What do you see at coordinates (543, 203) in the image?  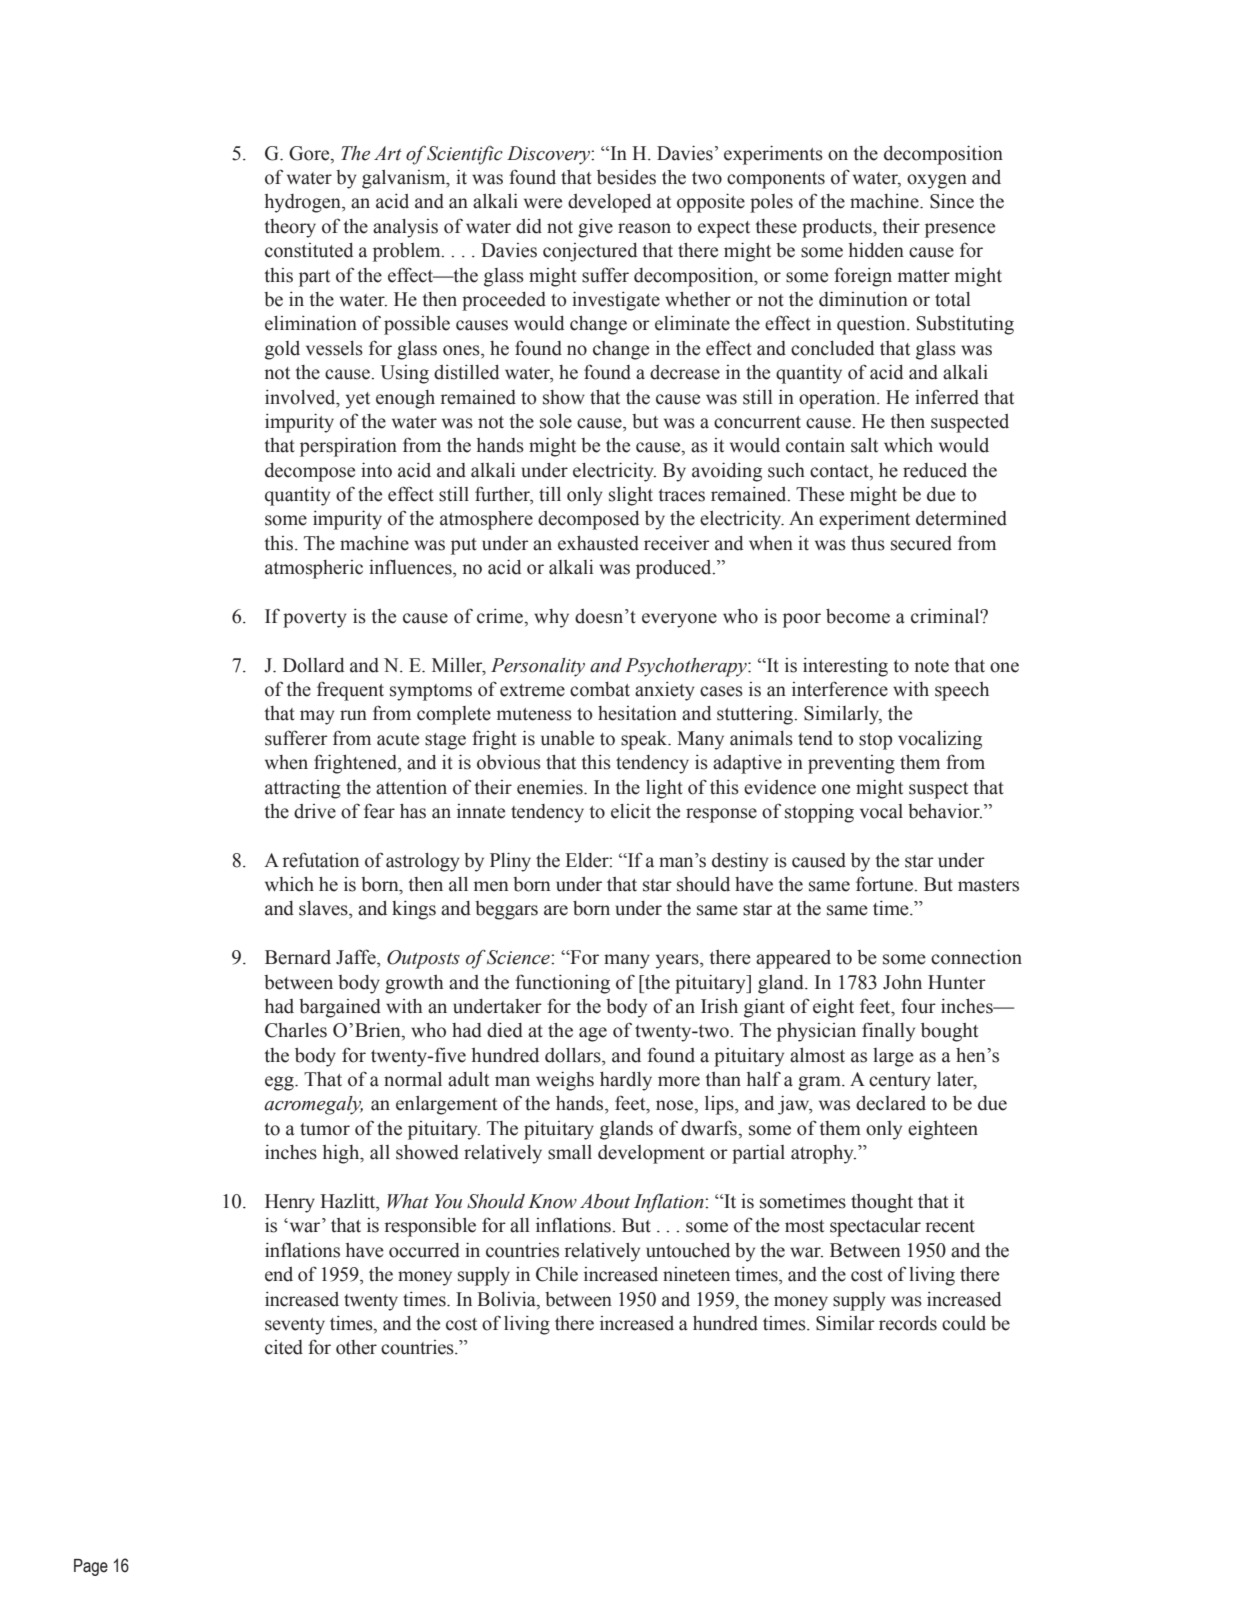 I see `were` at bounding box center [543, 203].
